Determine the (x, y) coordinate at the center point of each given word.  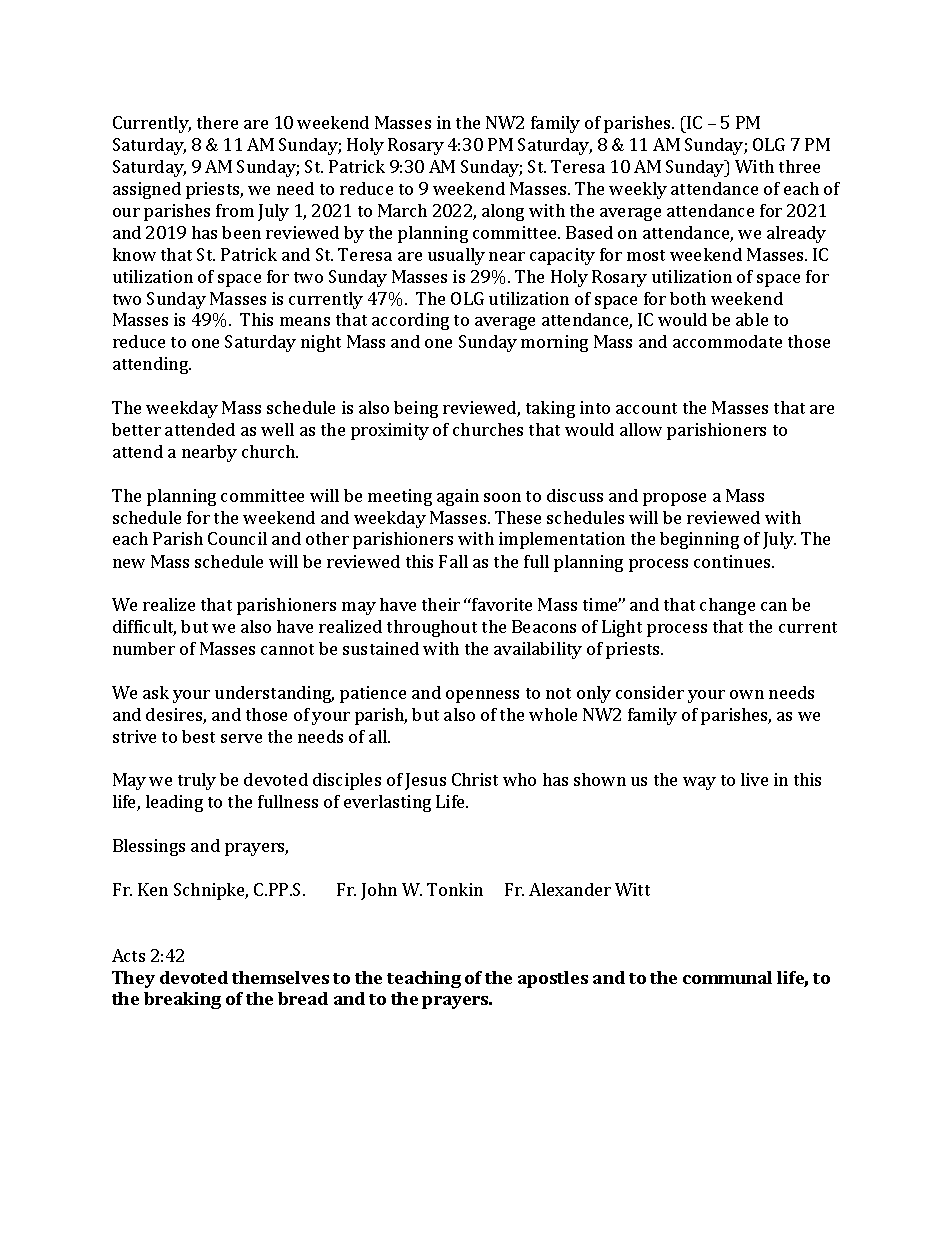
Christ (475, 779)
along (503, 212)
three (799, 166)
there (217, 122)
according (410, 321)
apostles (553, 979)
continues (733, 561)
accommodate (727, 341)
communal (727, 977)
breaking (182, 1000)
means (305, 321)
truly (197, 781)
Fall (453, 561)
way (699, 783)
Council (237, 538)
